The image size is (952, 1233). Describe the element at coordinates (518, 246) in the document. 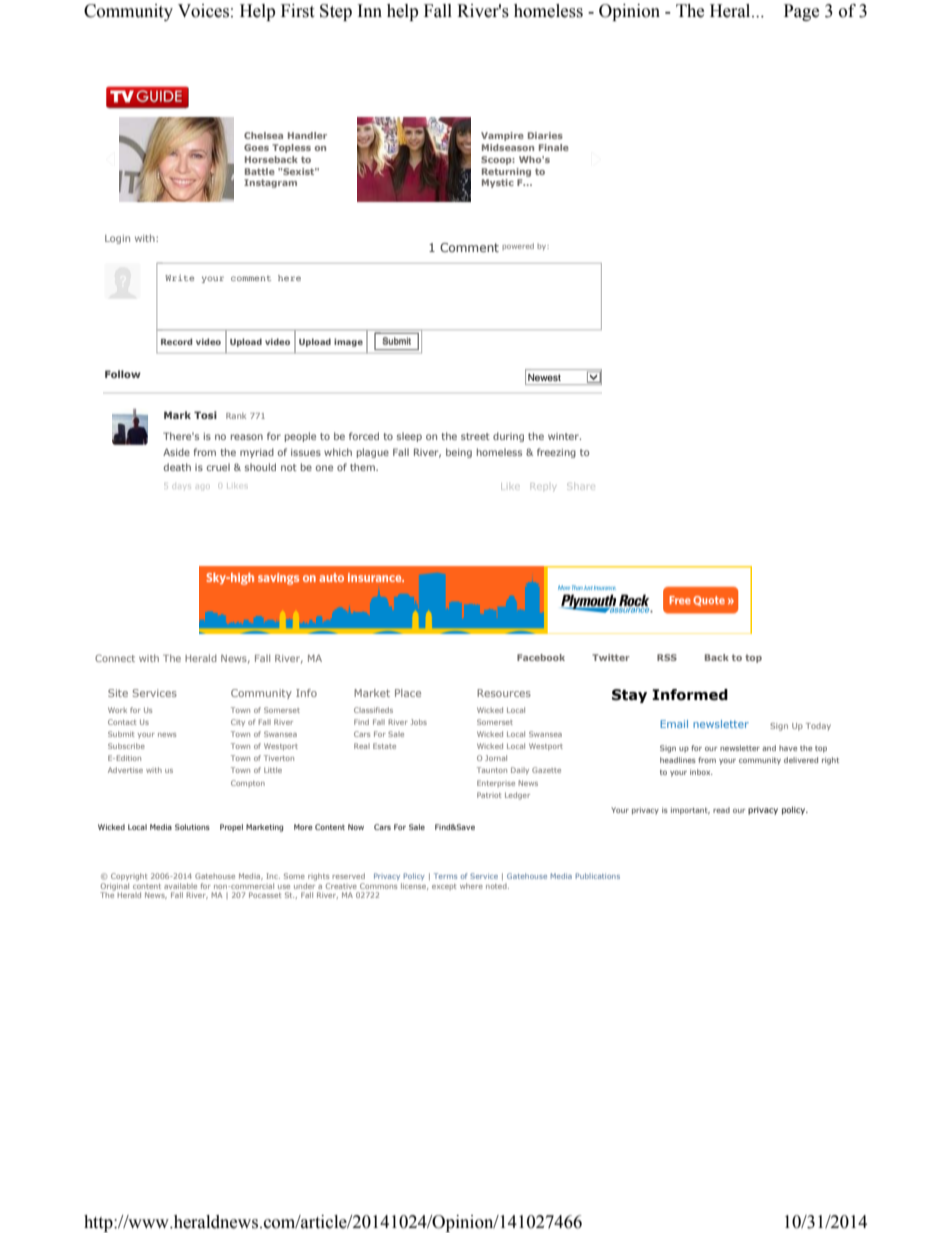

I see `powered` at that location.
